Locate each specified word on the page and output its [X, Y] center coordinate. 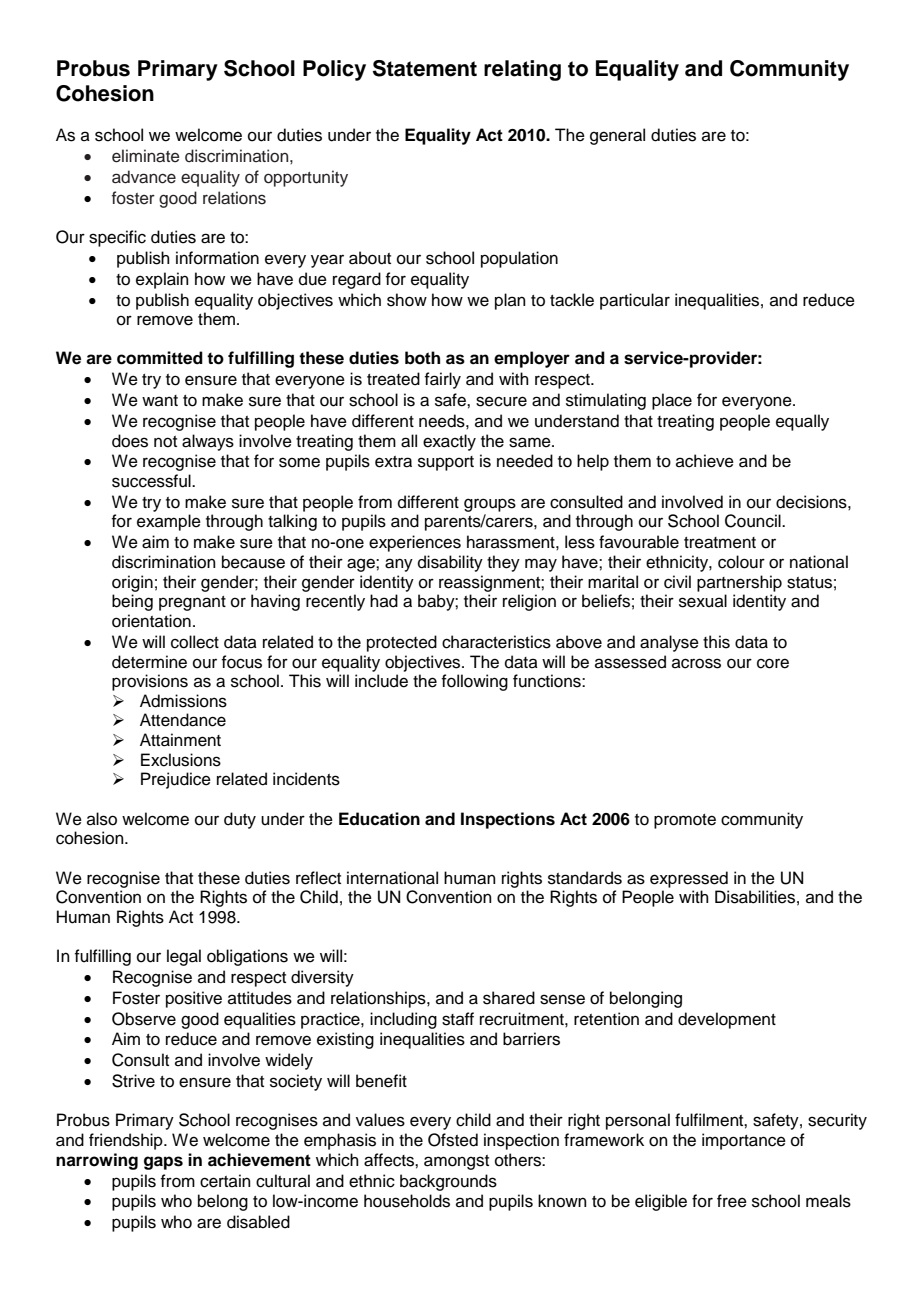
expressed [689, 879]
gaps [163, 1163]
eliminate [146, 156]
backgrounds [448, 1182]
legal [184, 957]
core [773, 663]
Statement [425, 68]
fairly [442, 380]
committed [160, 358]
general [617, 136]
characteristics [496, 642]
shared [509, 998]
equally [802, 422]
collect [195, 642]
